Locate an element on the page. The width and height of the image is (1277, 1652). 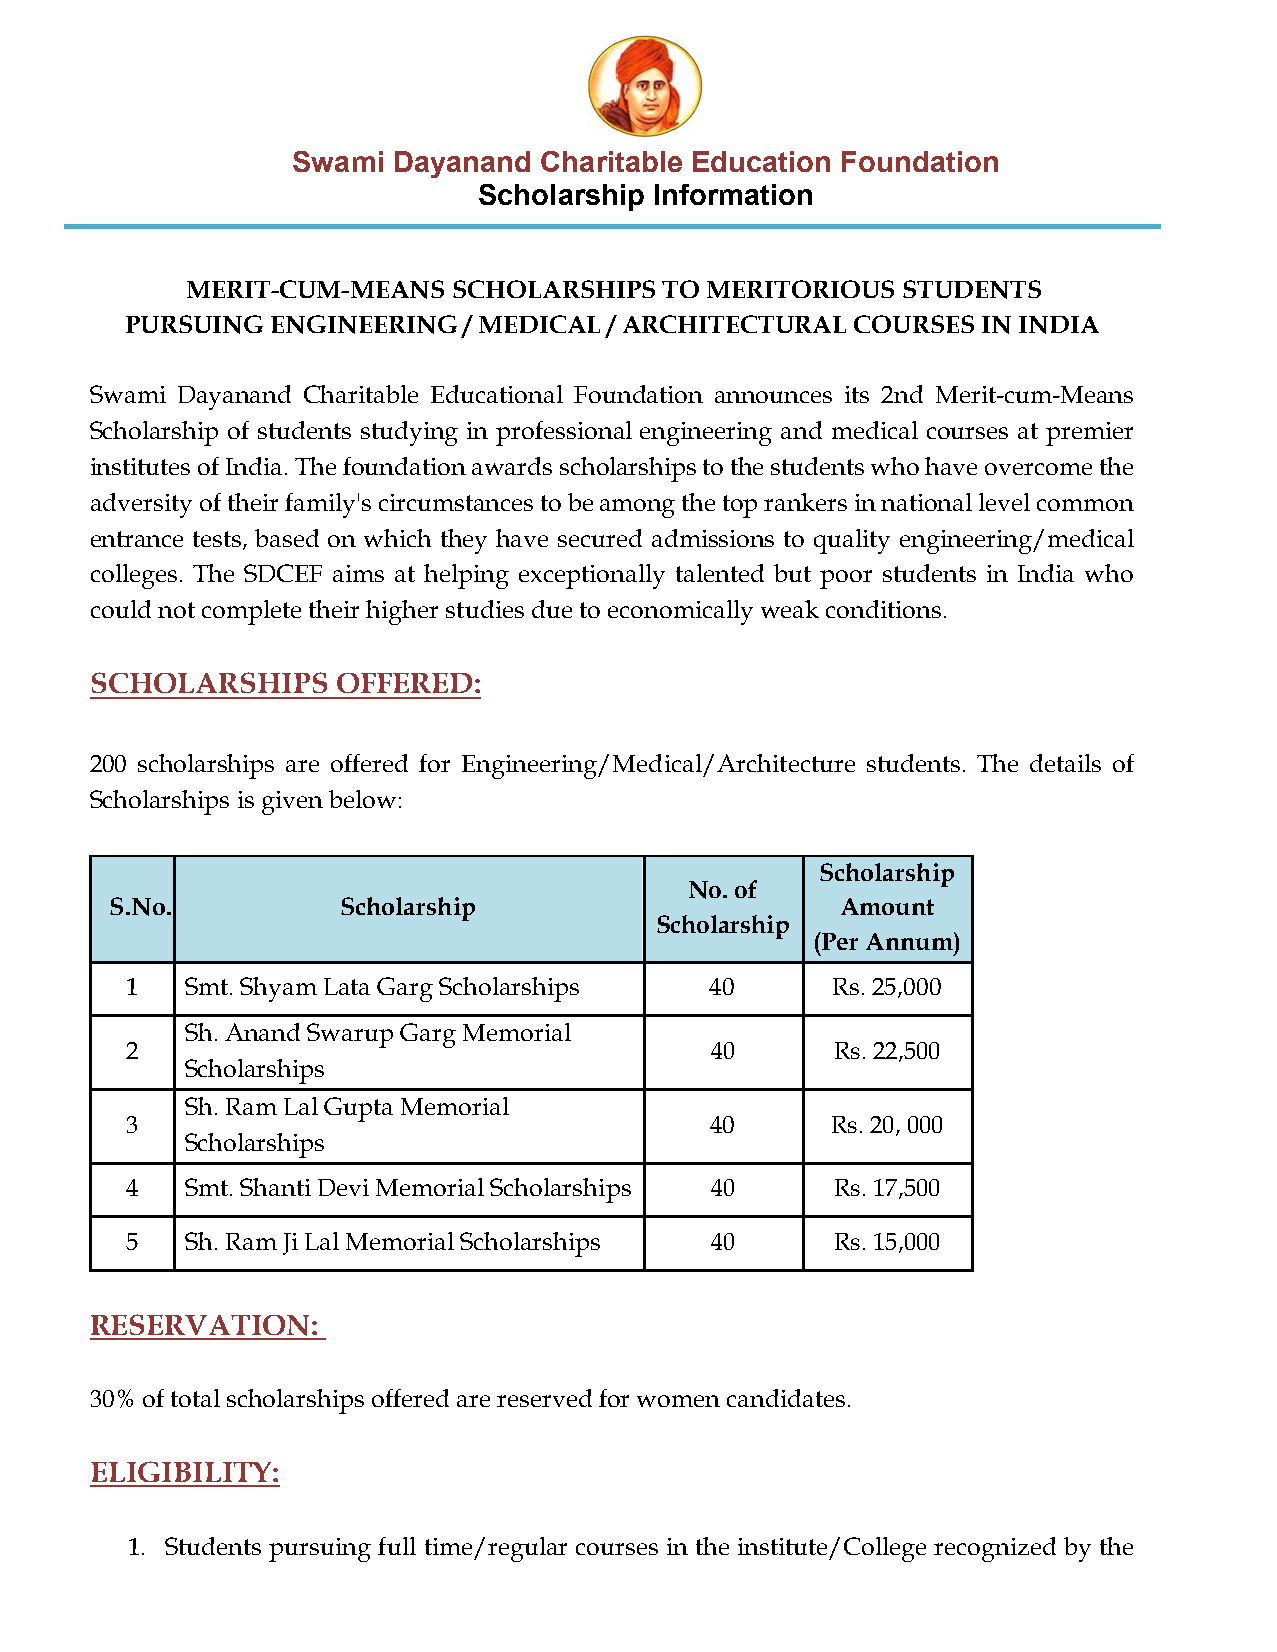
Annum is located at coordinates (910, 941).
